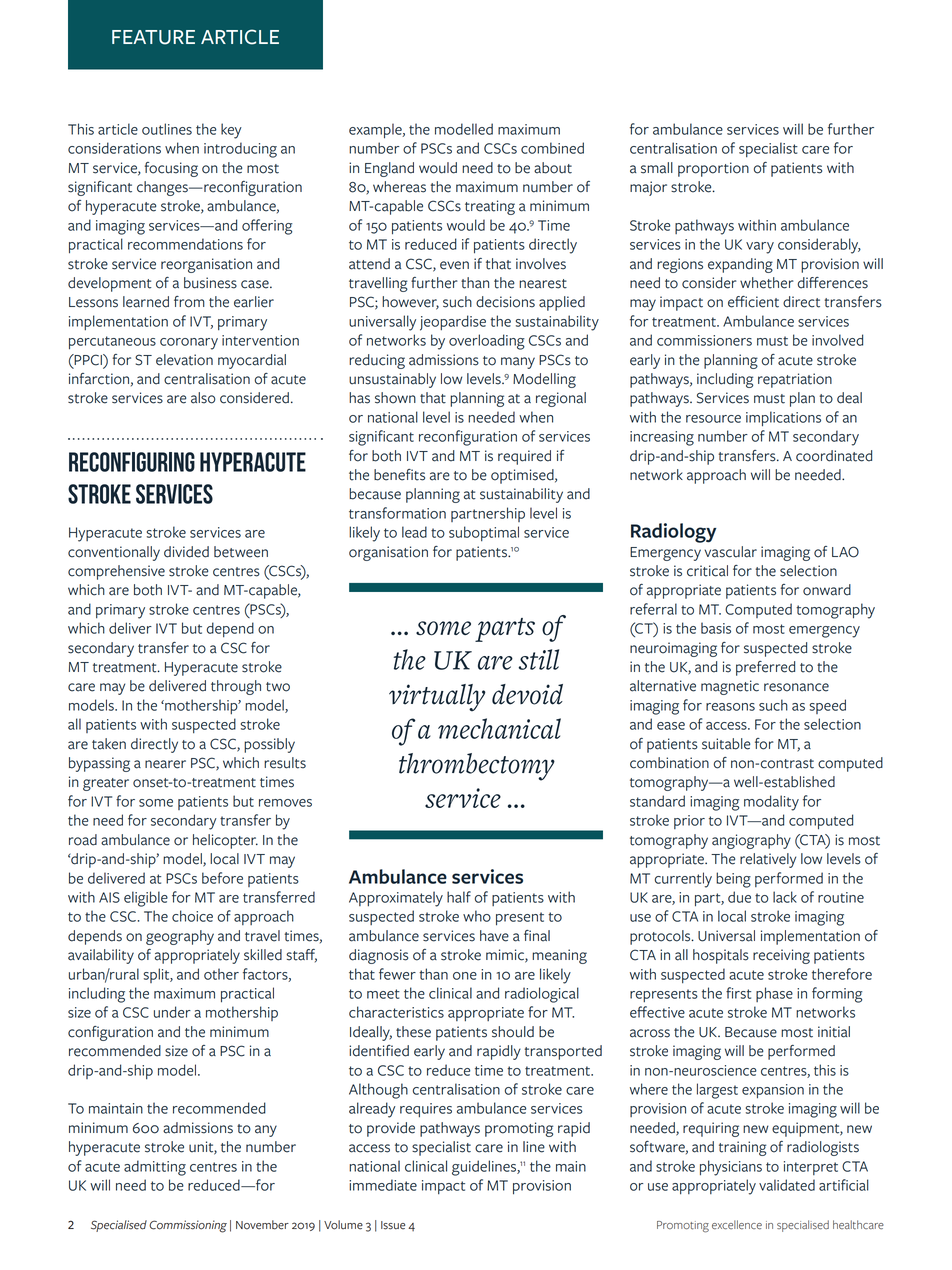 The width and height of the screenshot is (952, 1270). Describe the element at coordinates (155, 1168) in the screenshot. I see `admitting` at that location.
